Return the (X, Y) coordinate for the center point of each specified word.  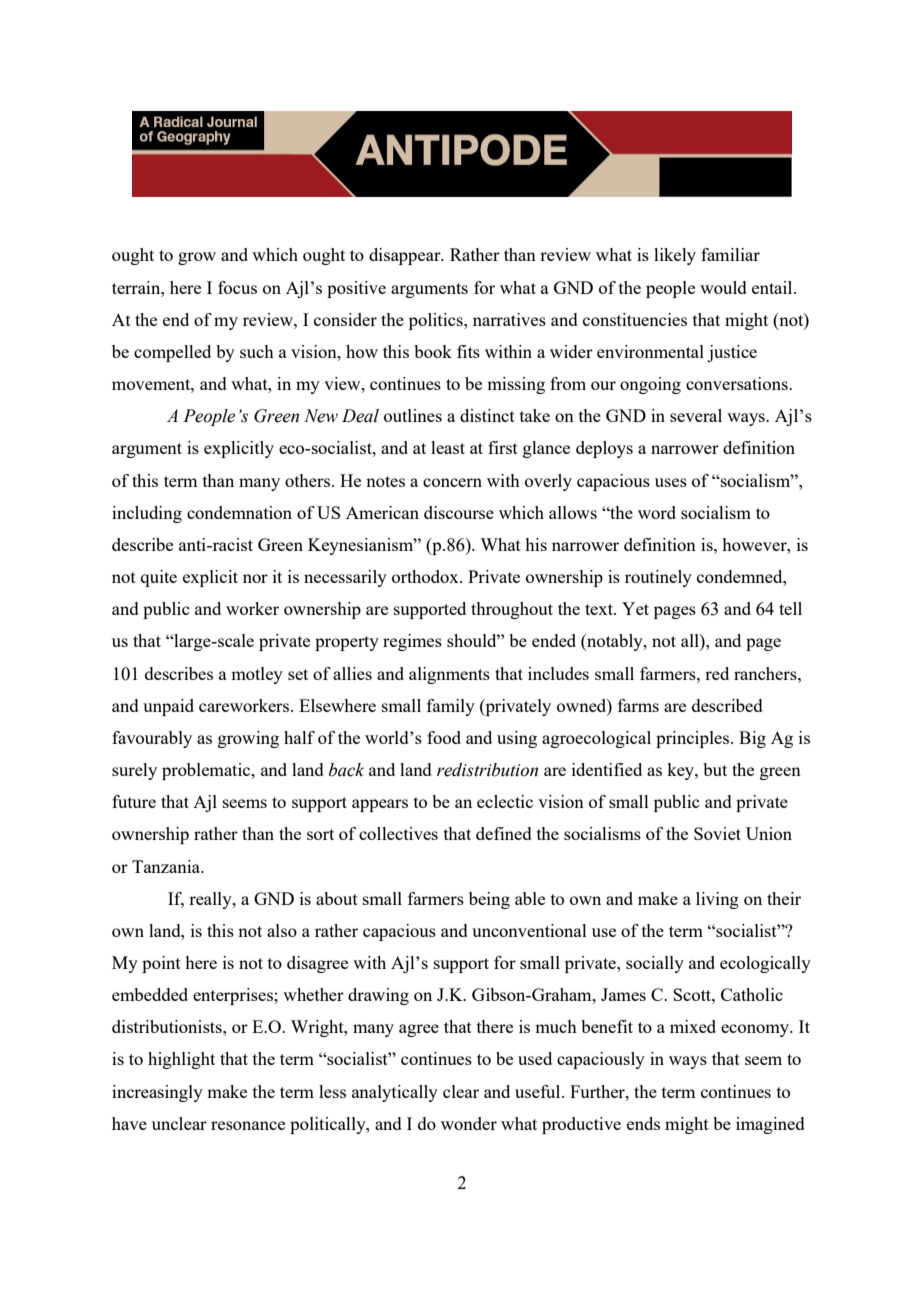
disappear (406, 256)
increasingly (157, 1093)
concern (452, 482)
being (489, 900)
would (723, 287)
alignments (449, 675)
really (211, 900)
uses (671, 482)
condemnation (239, 512)
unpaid (168, 707)
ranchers (766, 673)
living (717, 900)
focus (237, 287)
